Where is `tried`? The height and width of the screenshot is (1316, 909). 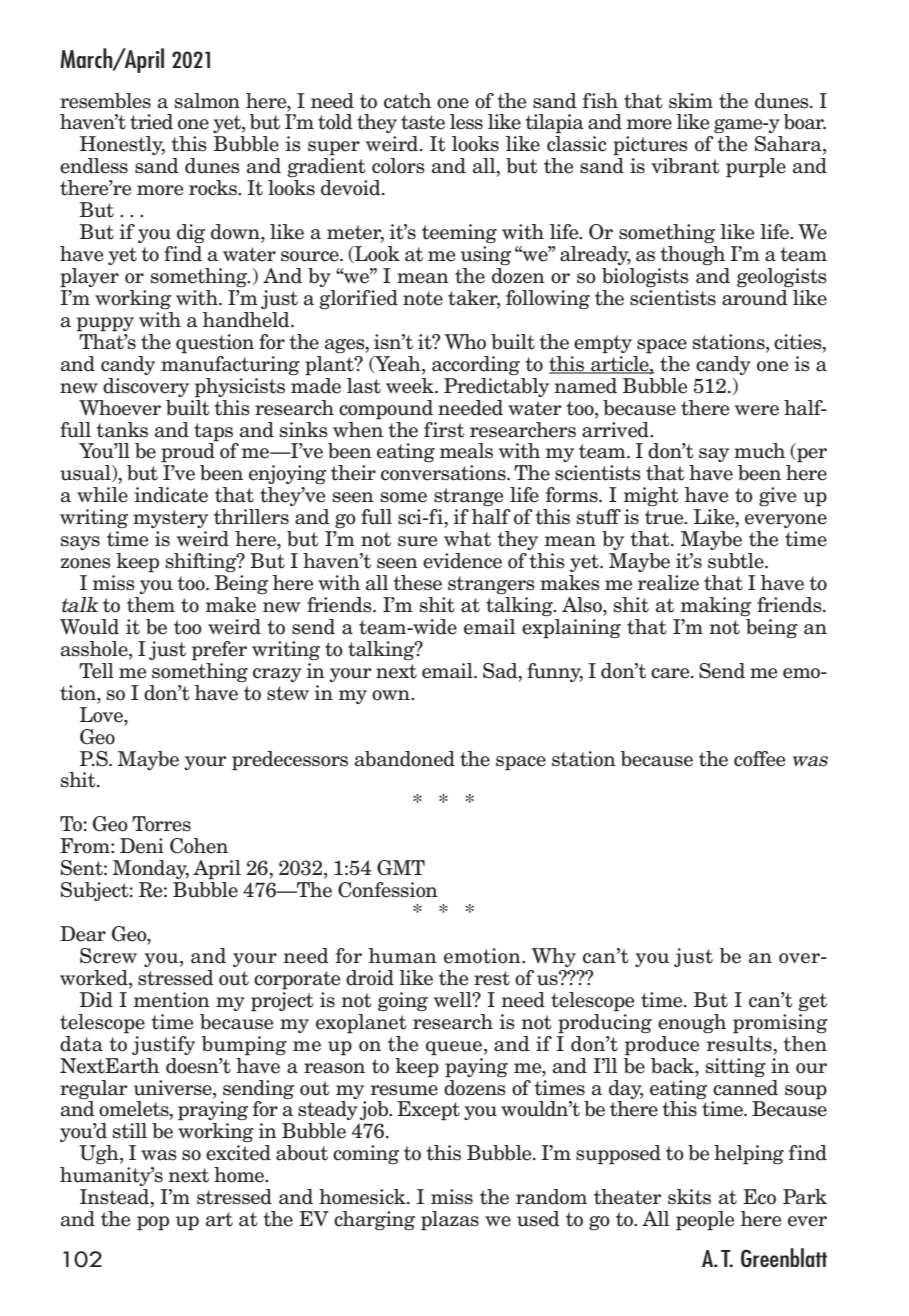 tried is located at coordinates (151, 122).
